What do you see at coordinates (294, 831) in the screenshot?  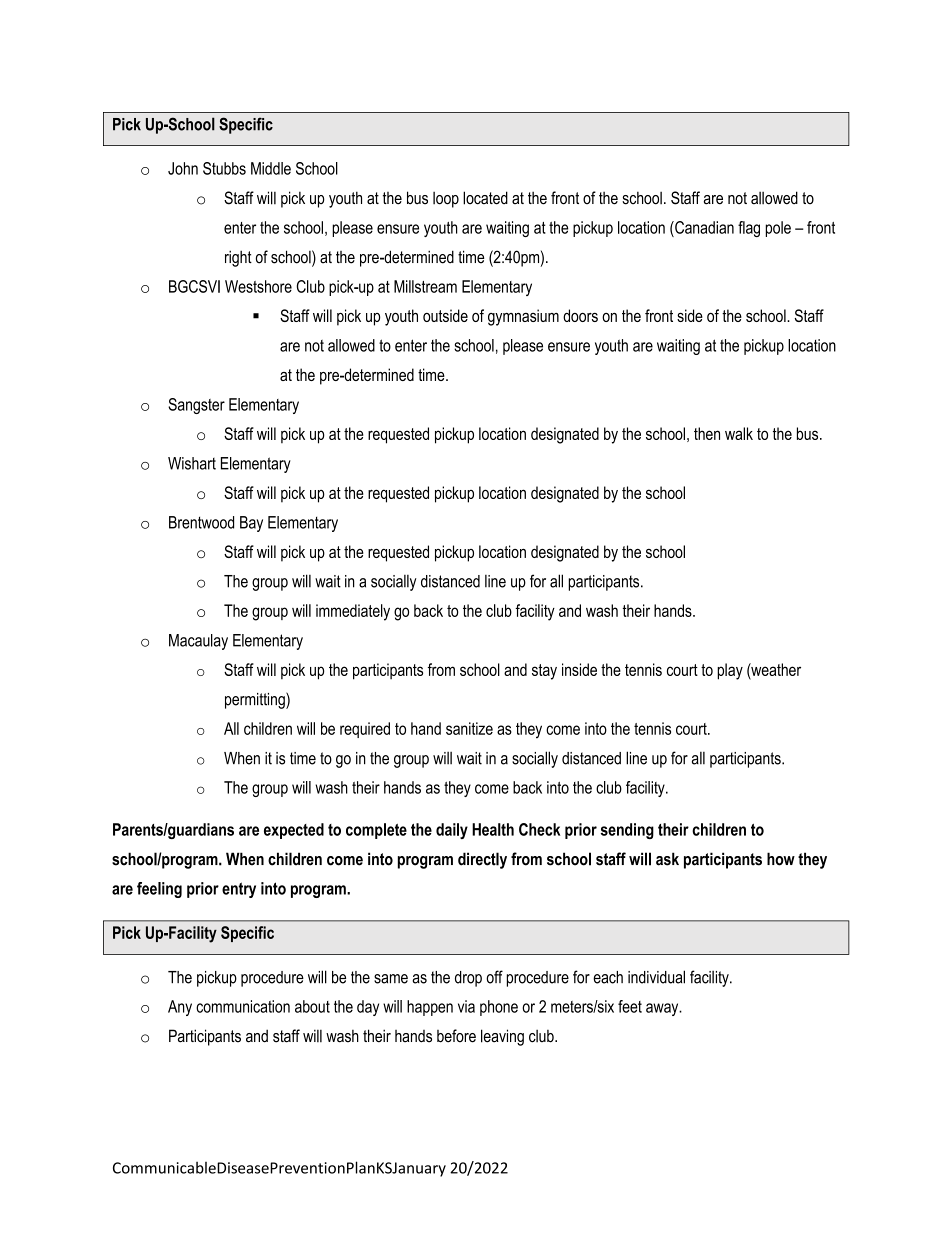 I see `expected` at bounding box center [294, 831].
